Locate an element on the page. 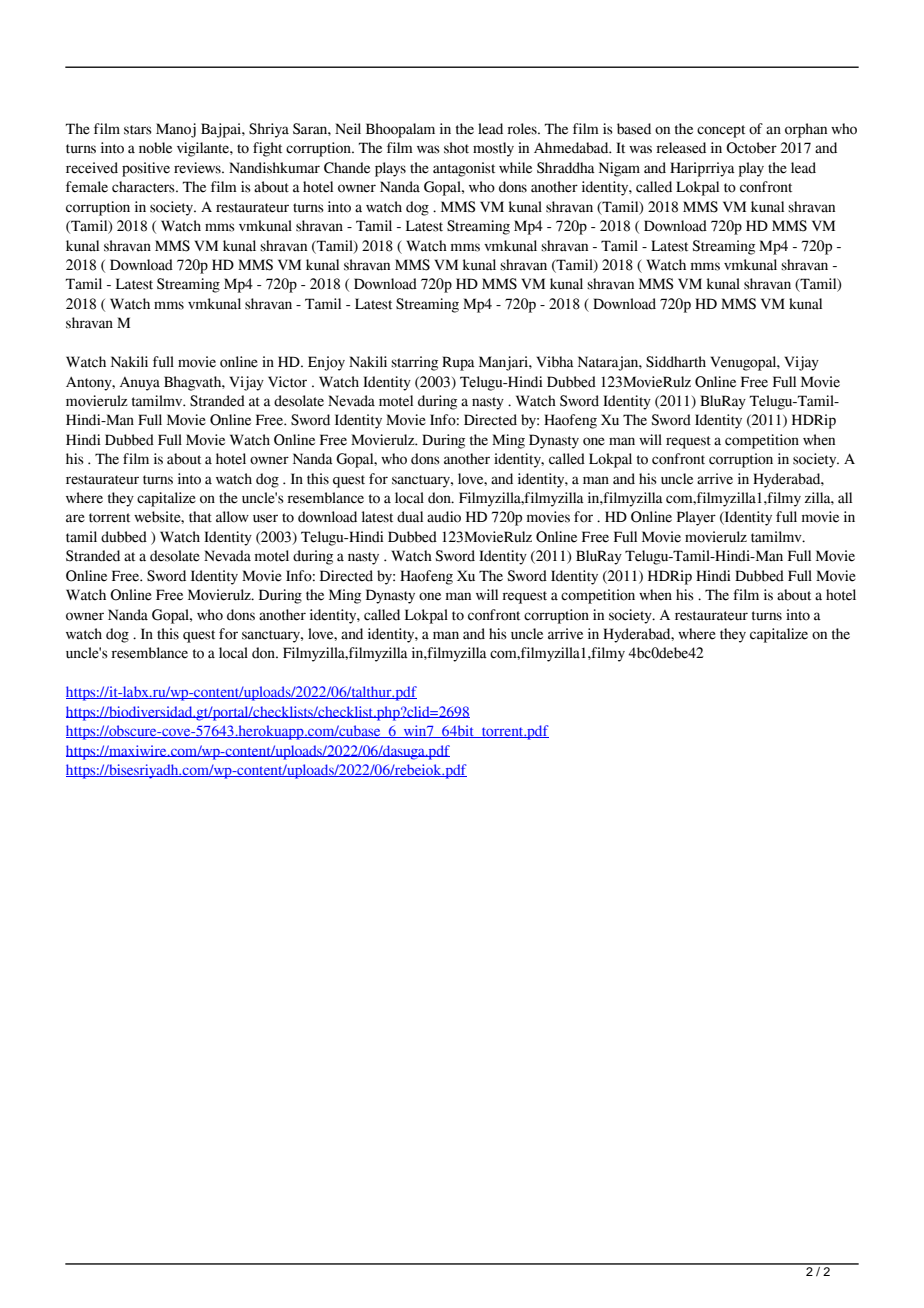  audio is located at coordinates (444, 517).
